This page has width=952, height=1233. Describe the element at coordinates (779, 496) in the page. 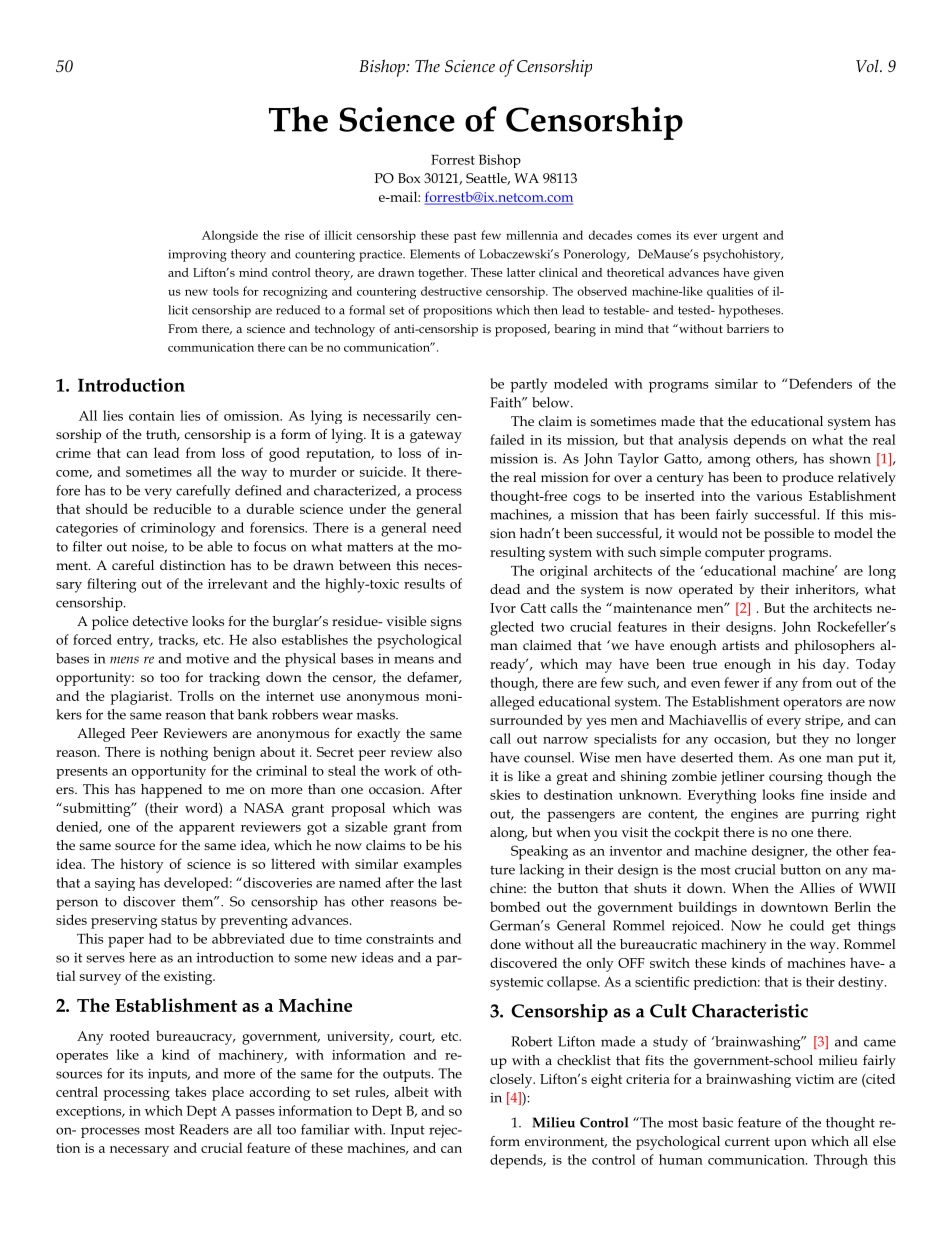

I see `various` at that location.
